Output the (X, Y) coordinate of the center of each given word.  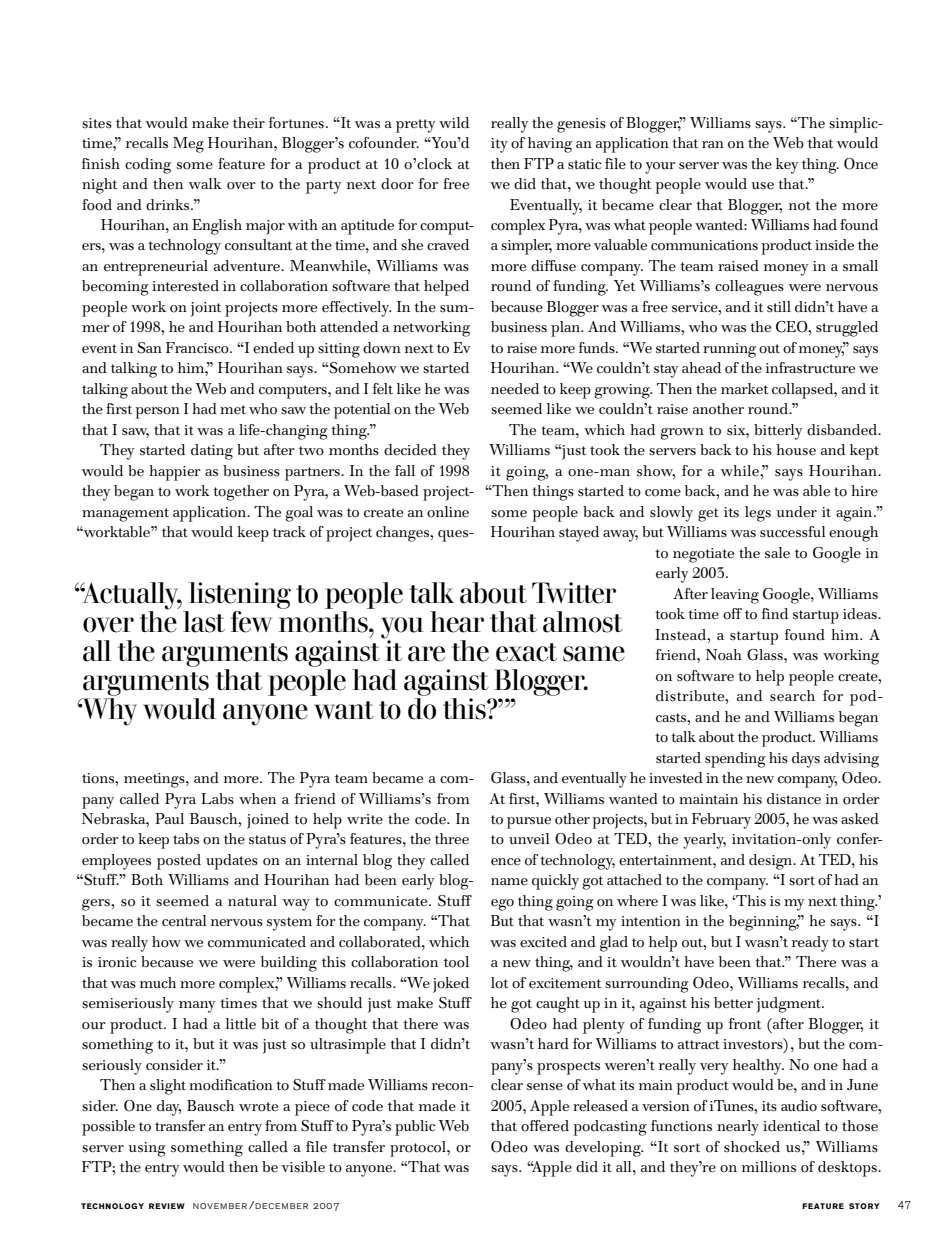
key (787, 166)
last (204, 622)
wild (454, 123)
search (792, 696)
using (146, 1149)
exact (526, 652)
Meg (188, 145)
